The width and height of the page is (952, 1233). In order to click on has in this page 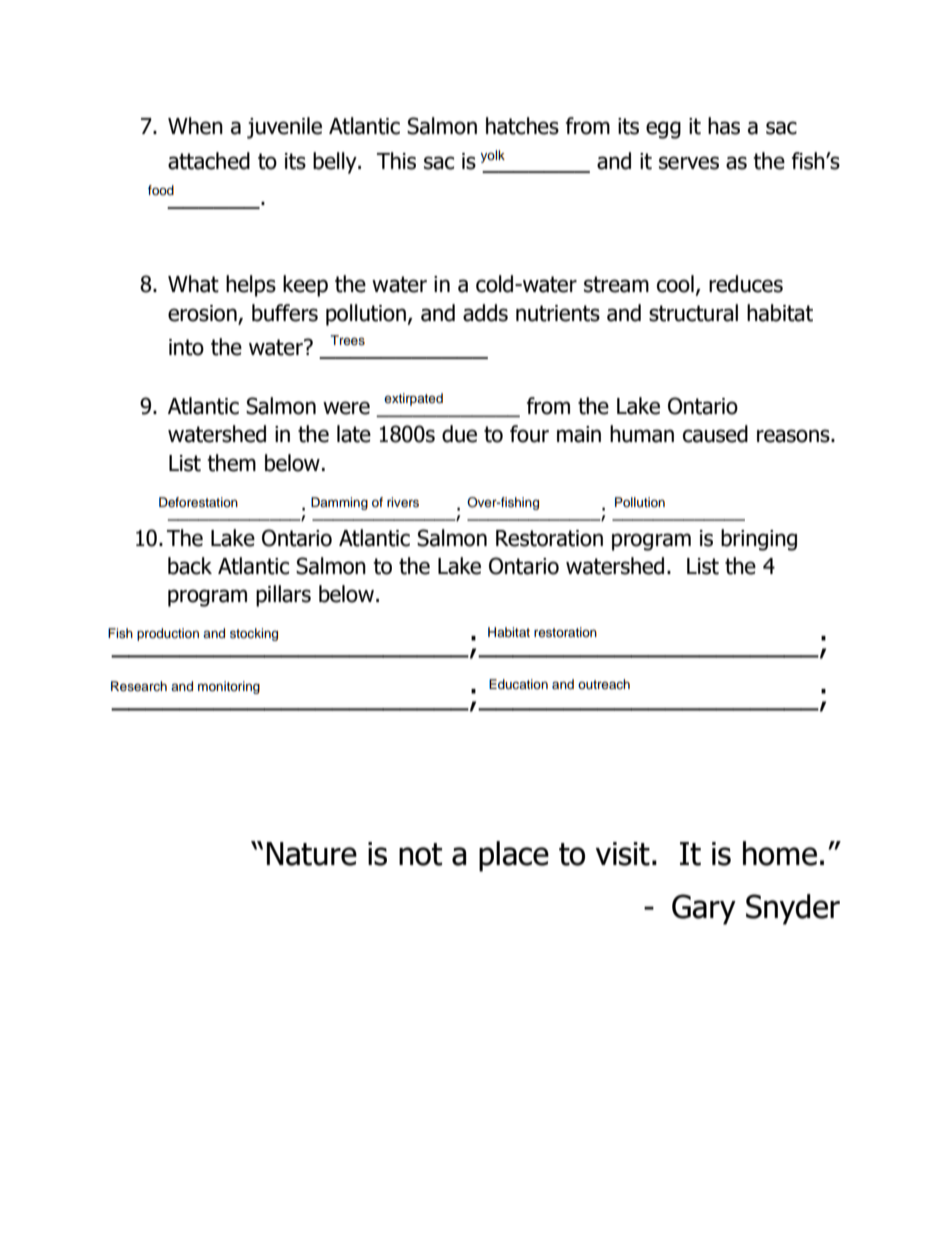, I will do `click(724, 126)`.
